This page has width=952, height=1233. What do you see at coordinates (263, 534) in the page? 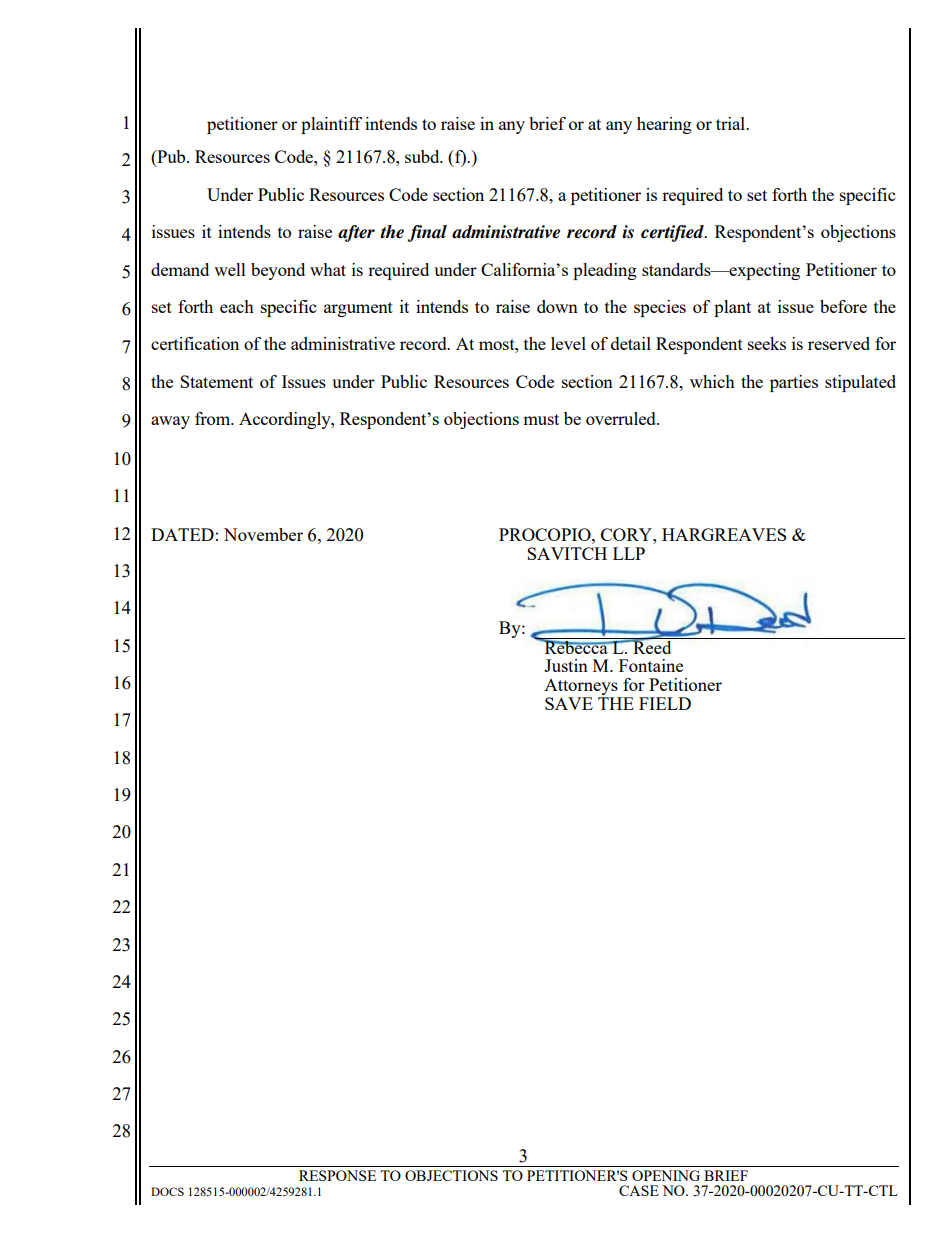
I see `November` at bounding box center [263, 534].
